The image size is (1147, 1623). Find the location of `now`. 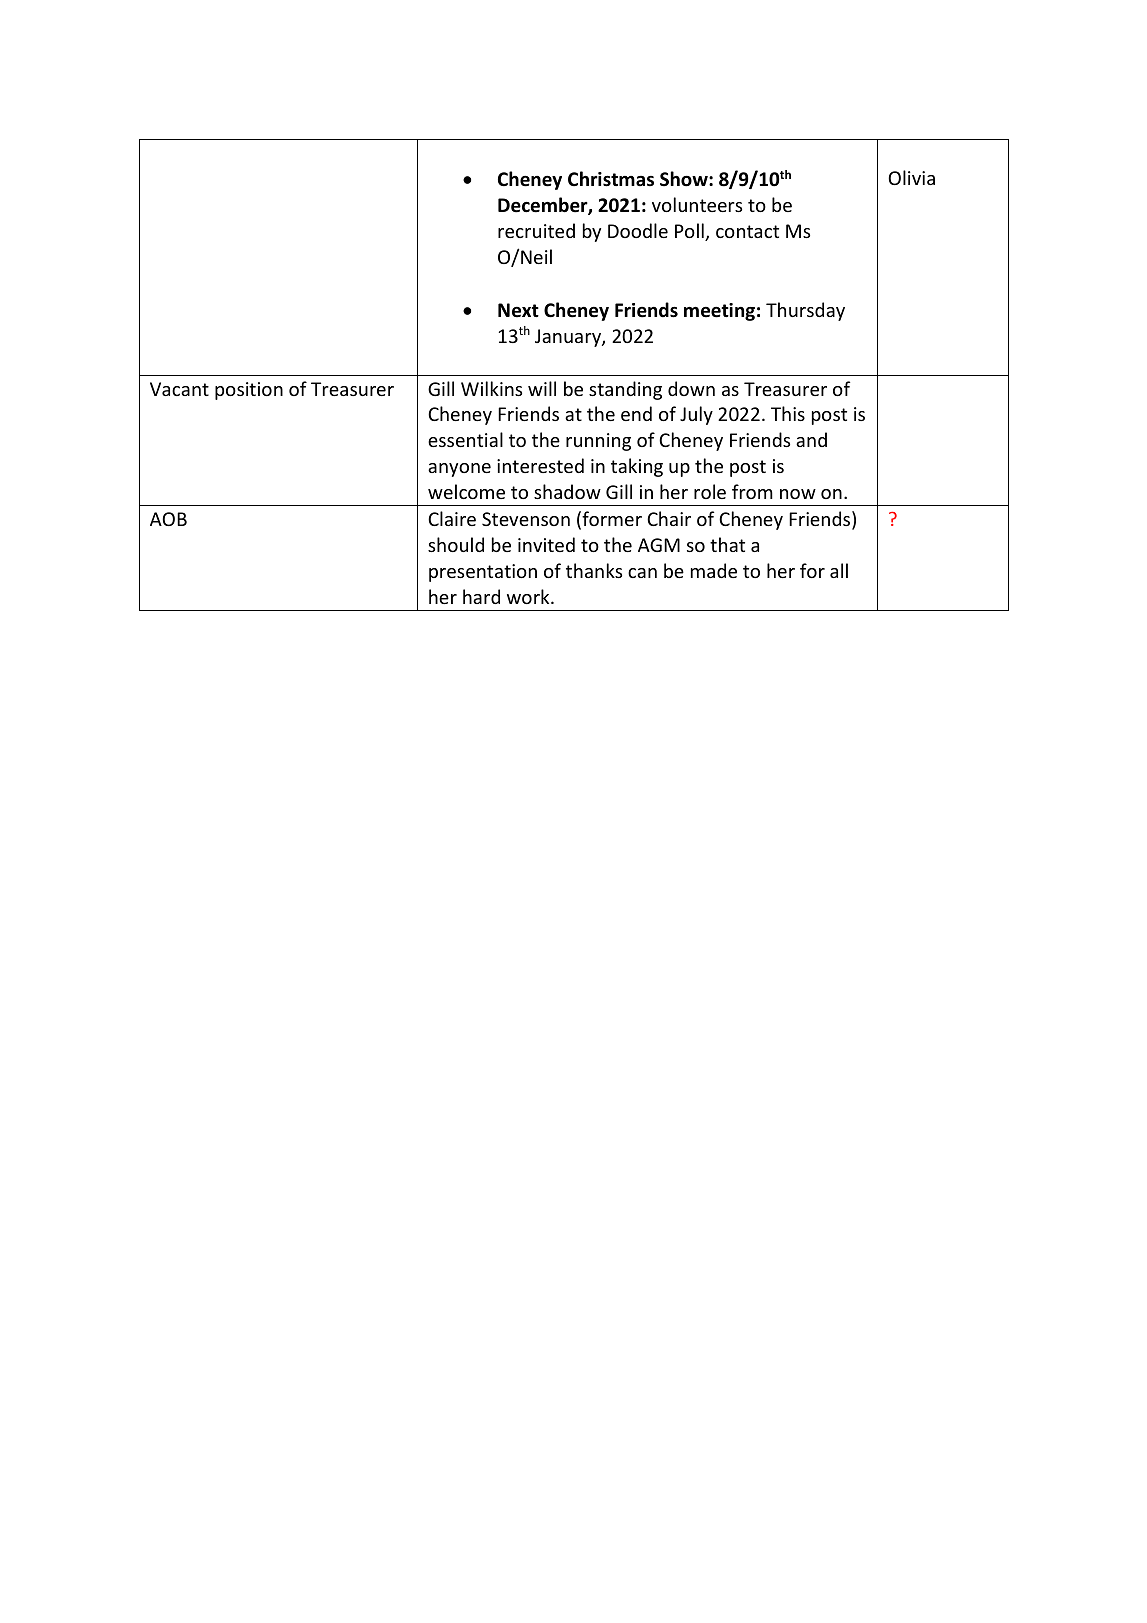

now is located at coordinates (798, 494).
